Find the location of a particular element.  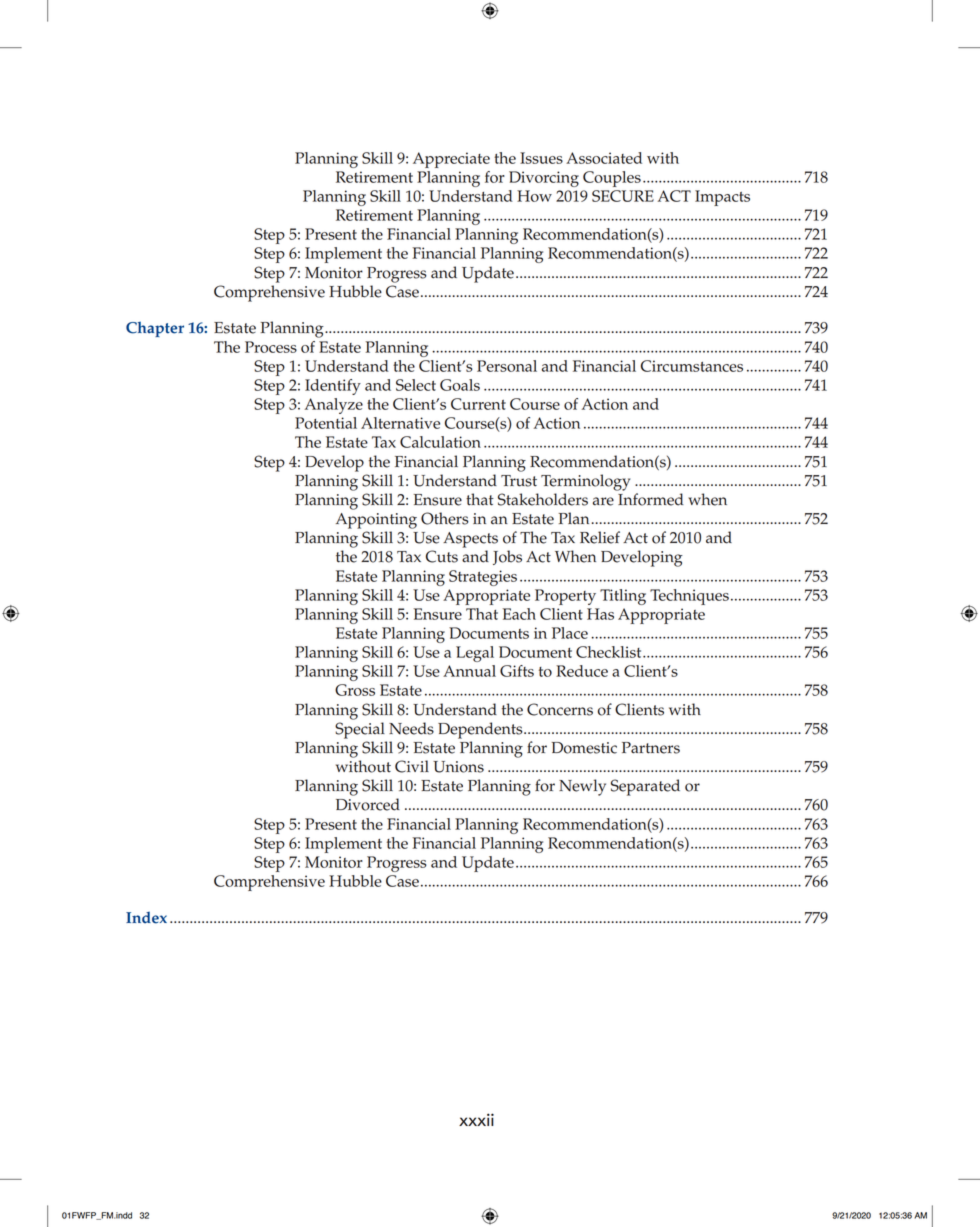

SECURE is located at coordinates (623, 196).
